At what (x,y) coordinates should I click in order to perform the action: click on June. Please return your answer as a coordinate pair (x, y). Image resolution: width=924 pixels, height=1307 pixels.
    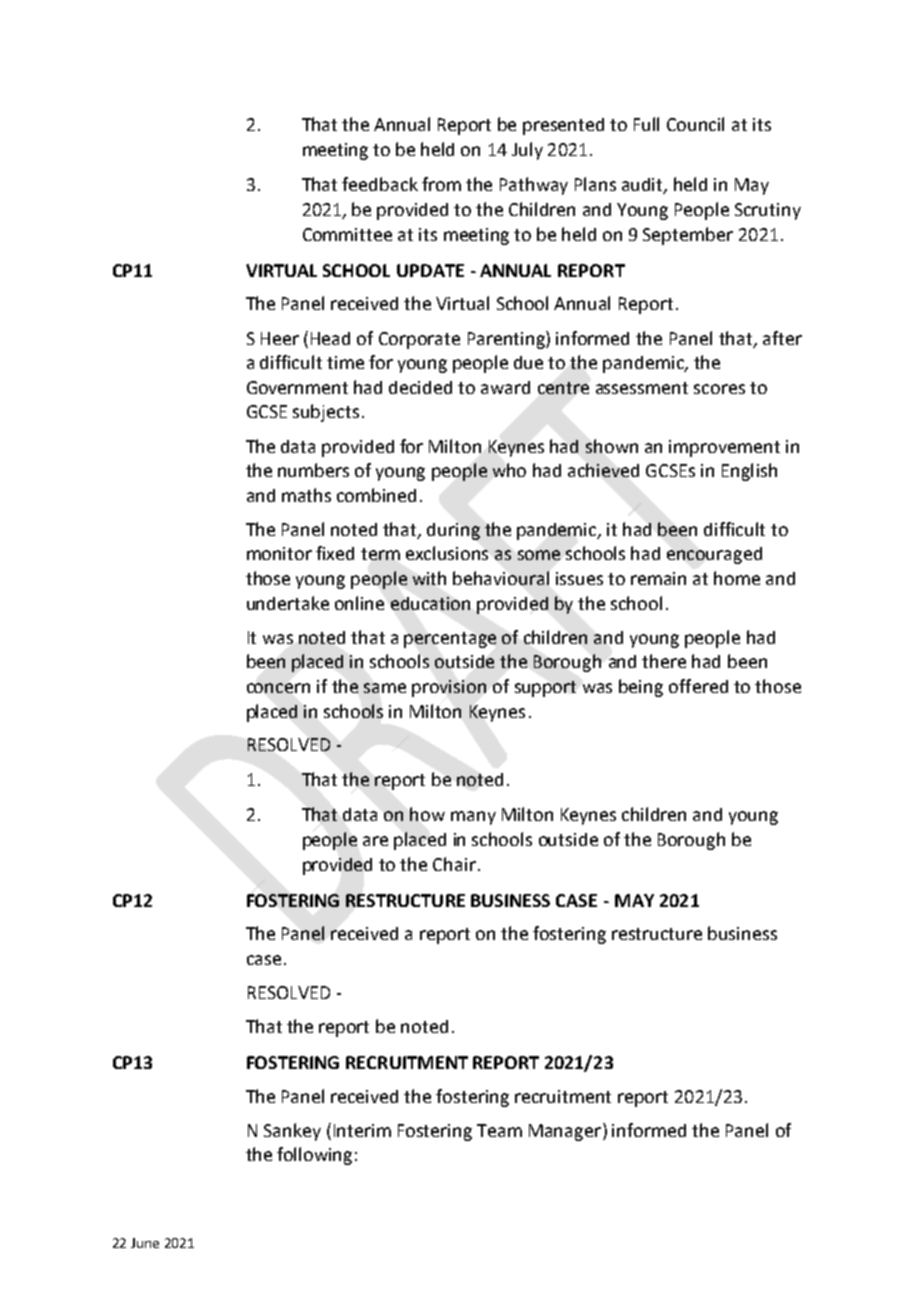
    Looking at the image, I should click on (145, 1243).
